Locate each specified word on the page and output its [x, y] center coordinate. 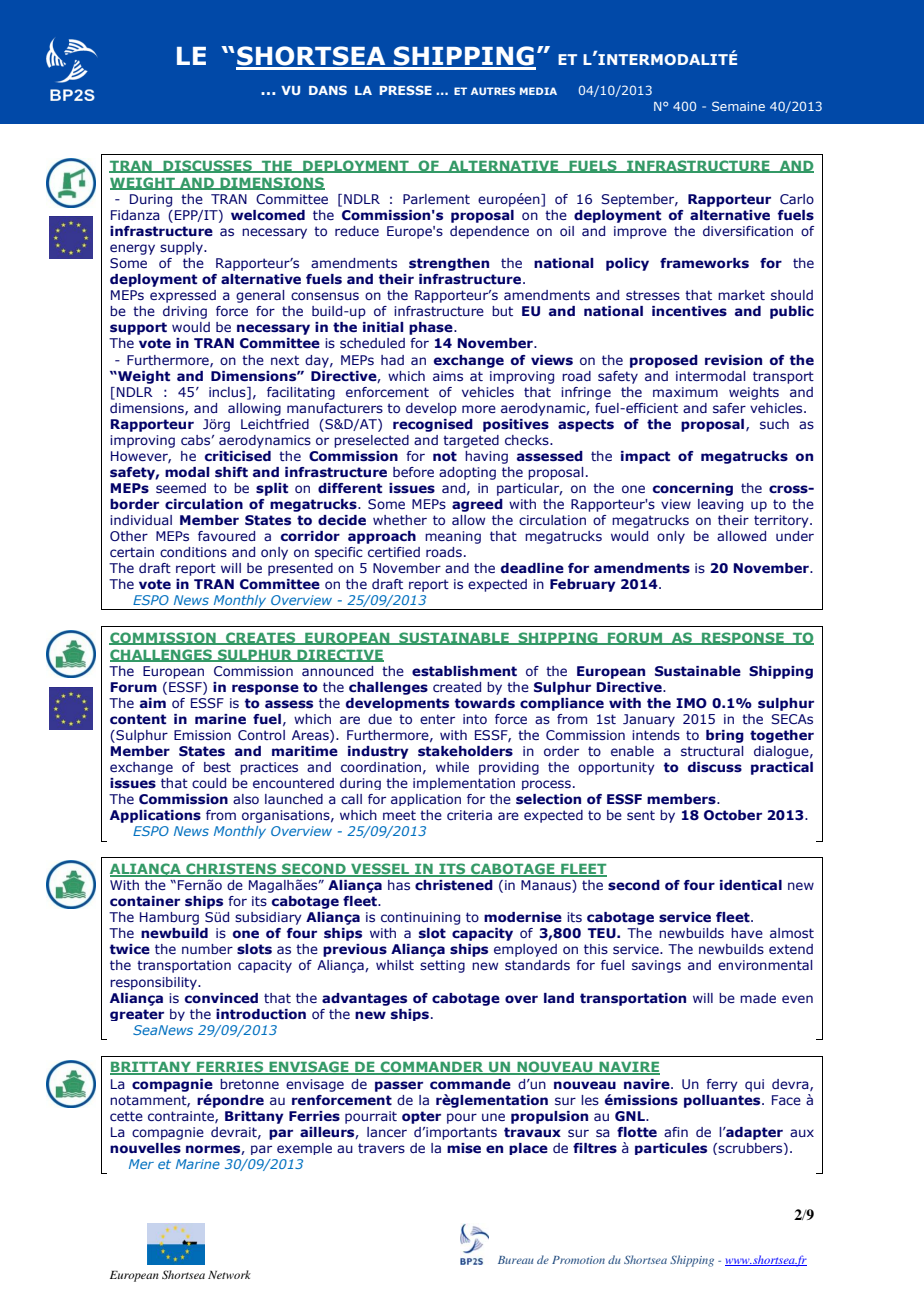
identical [751, 885]
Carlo [797, 199]
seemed [181, 488]
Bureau [516, 1260]
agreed [477, 505]
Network [229, 1274]
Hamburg [169, 918]
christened [454, 885]
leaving [720, 505]
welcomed [268, 215]
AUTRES [493, 91]
